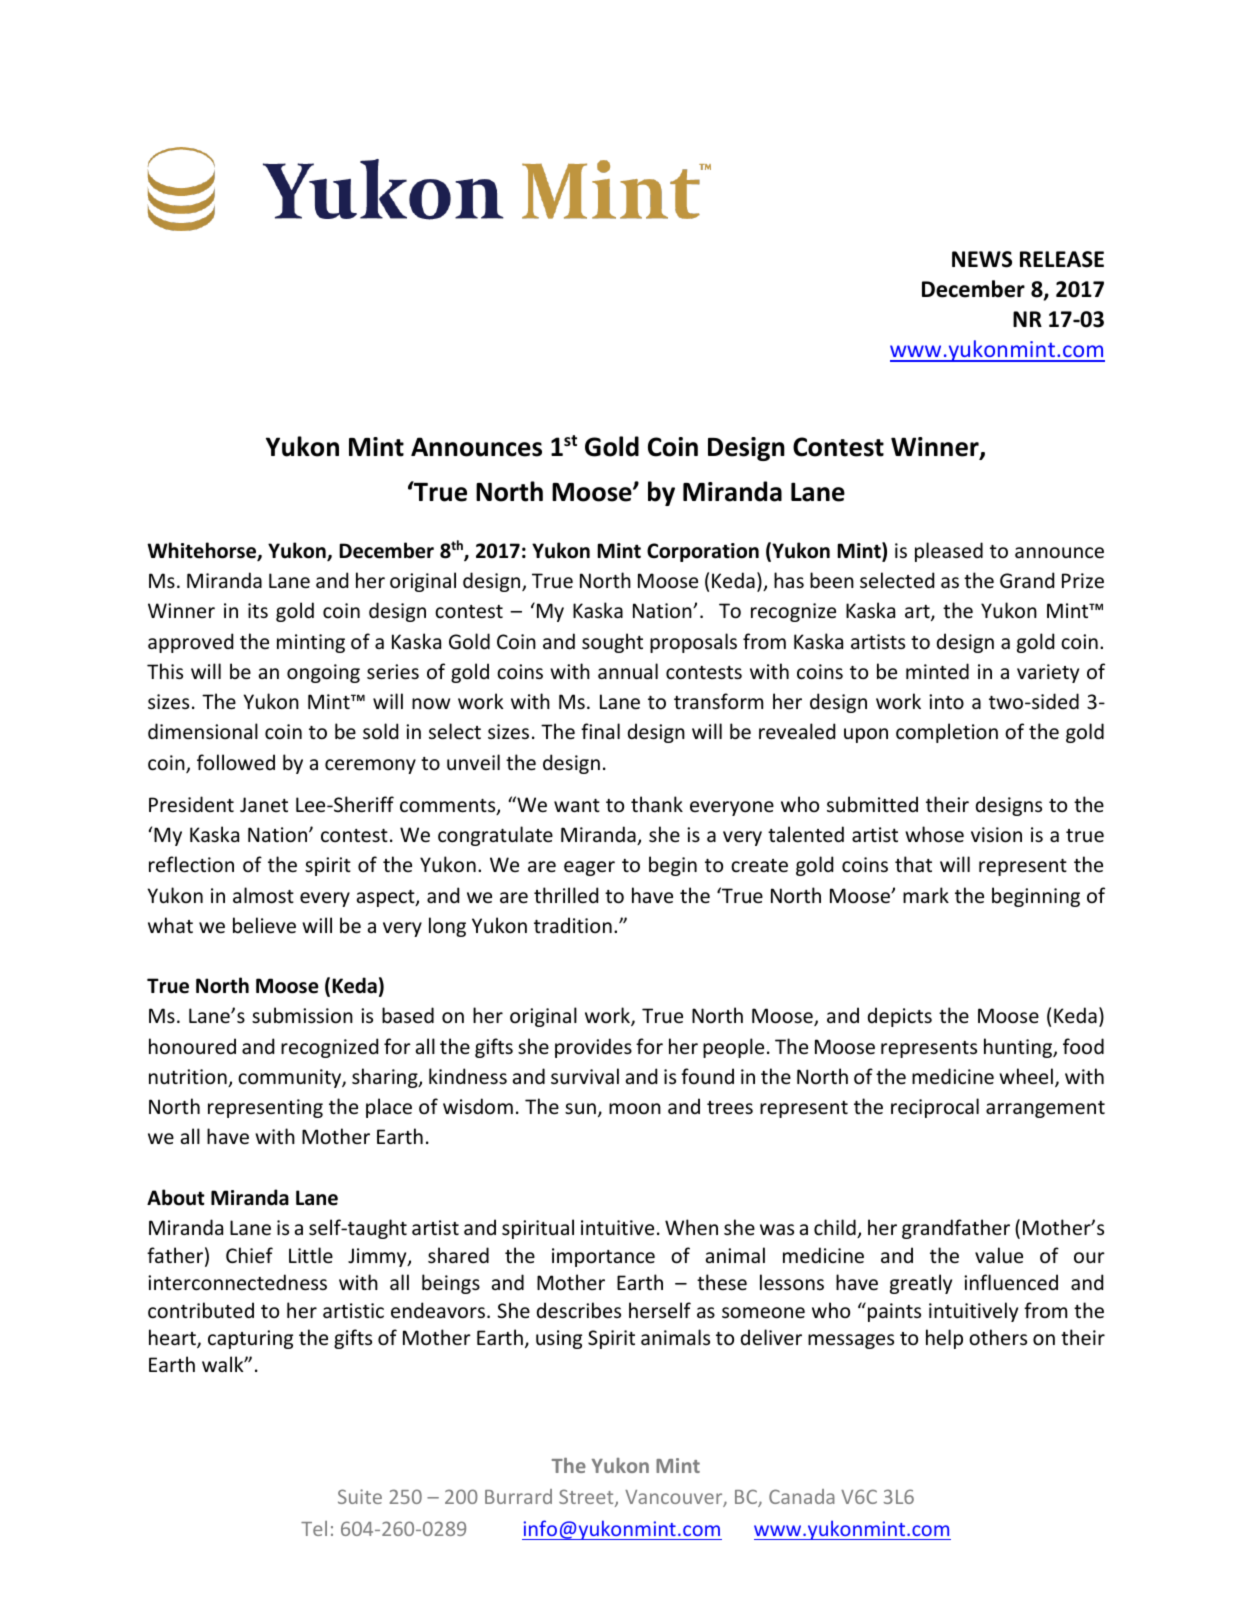  I want to click on Canada, so click(802, 1496).
